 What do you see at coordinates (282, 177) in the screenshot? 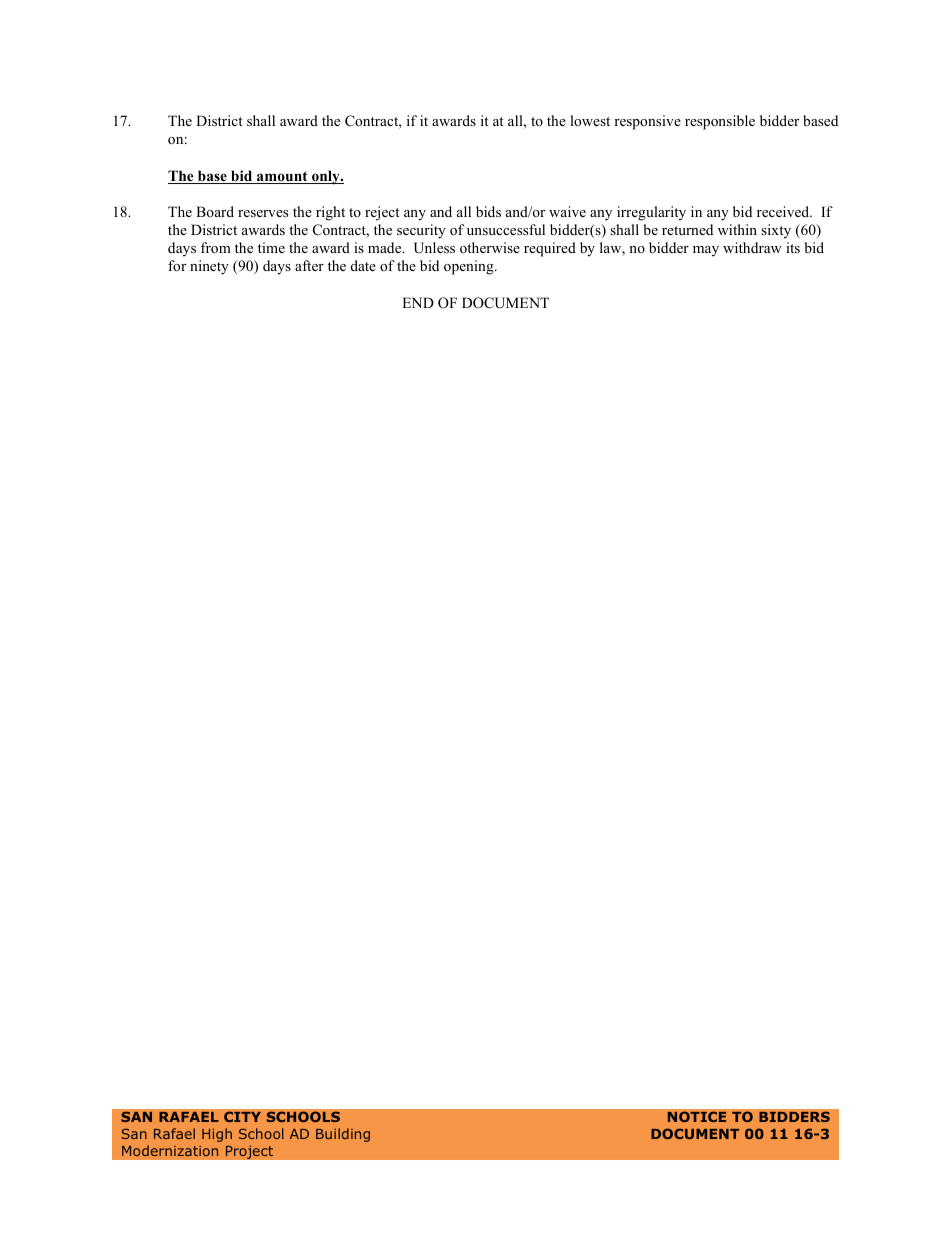
I see `amount` at bounding box center [282, 177].
